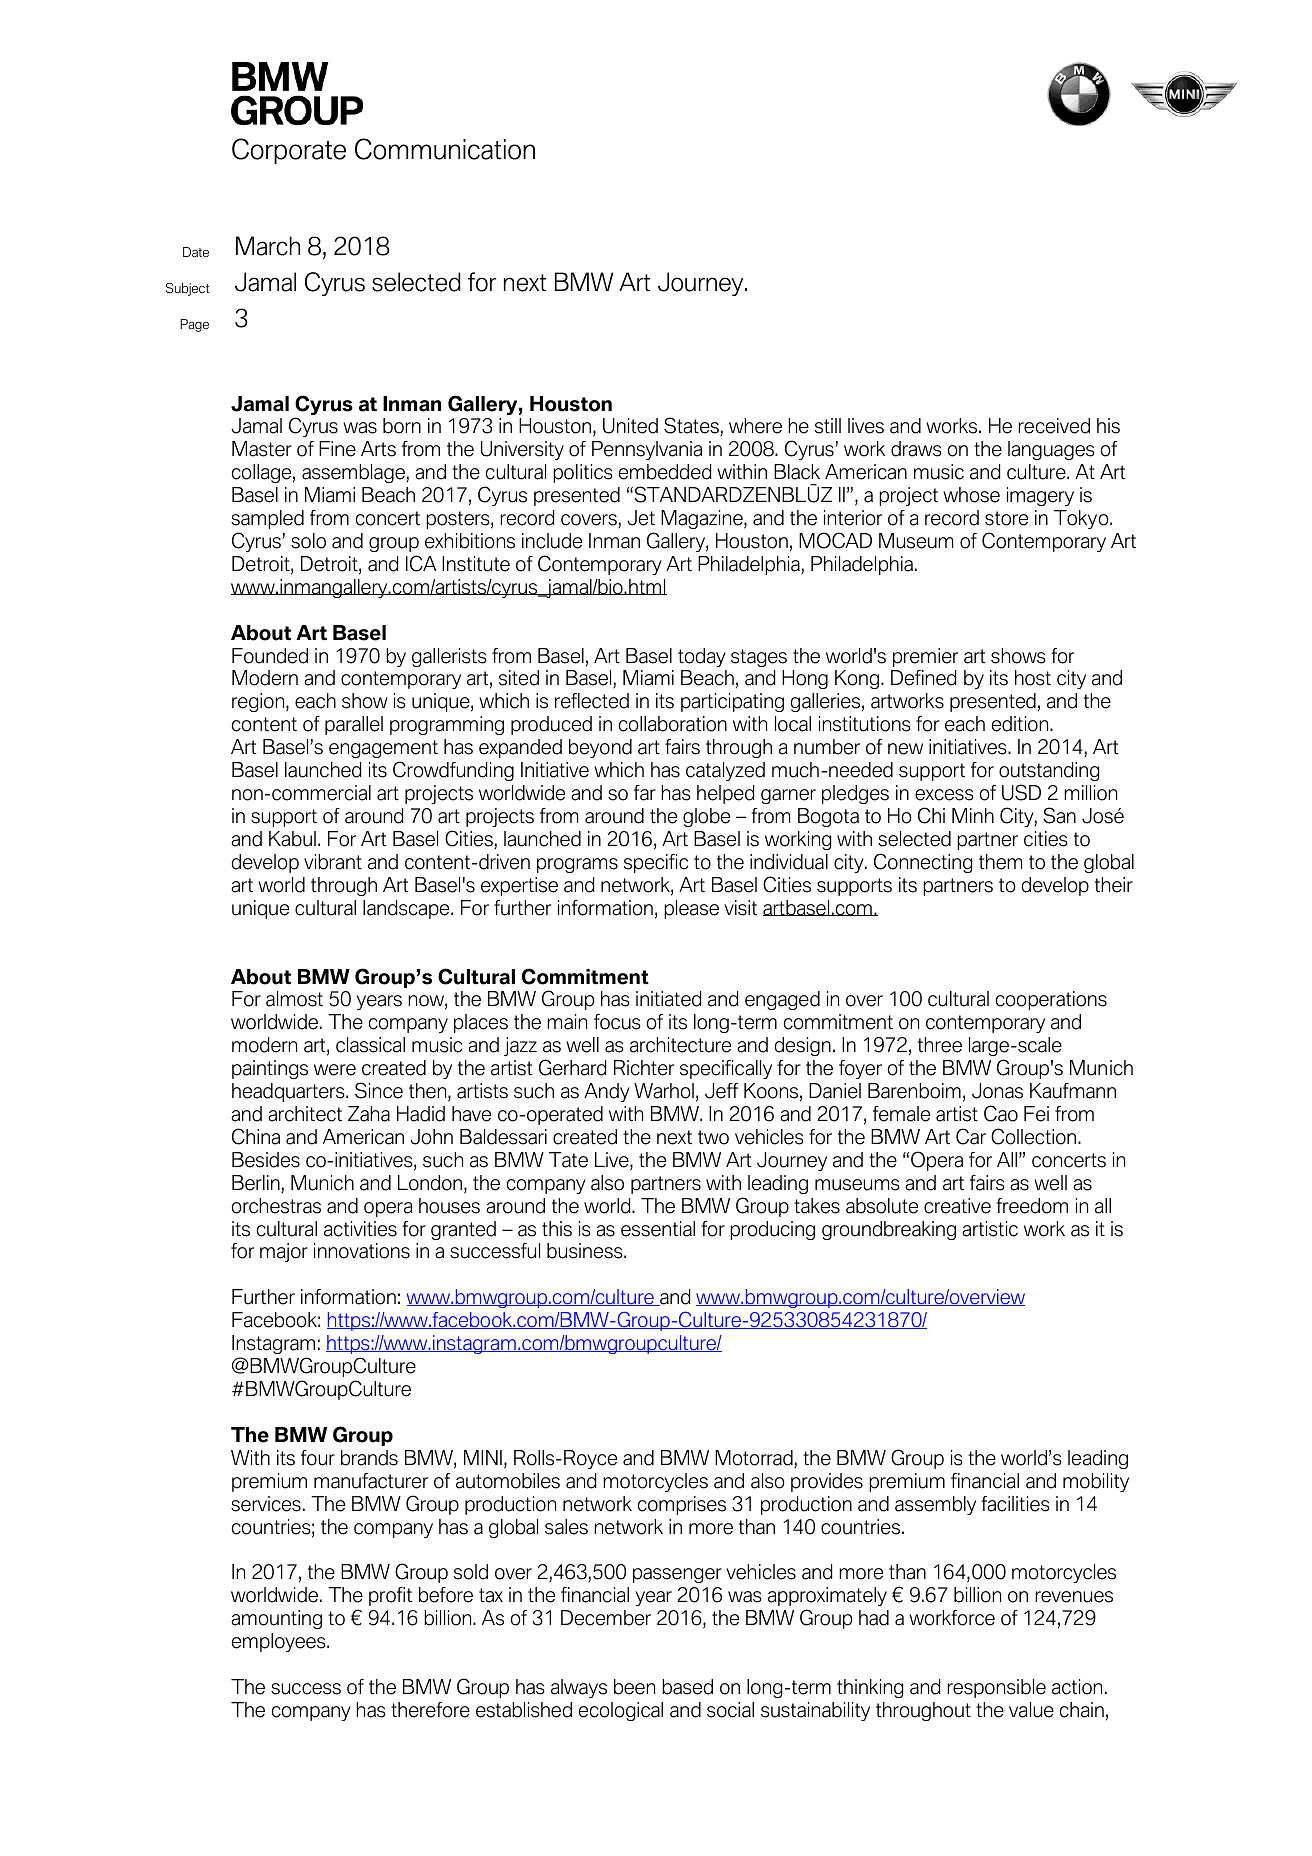 The width and height of the document is (1312, 1856). Describe the element at coordinates (1000, 862) in the document. I see `them` at that location.
